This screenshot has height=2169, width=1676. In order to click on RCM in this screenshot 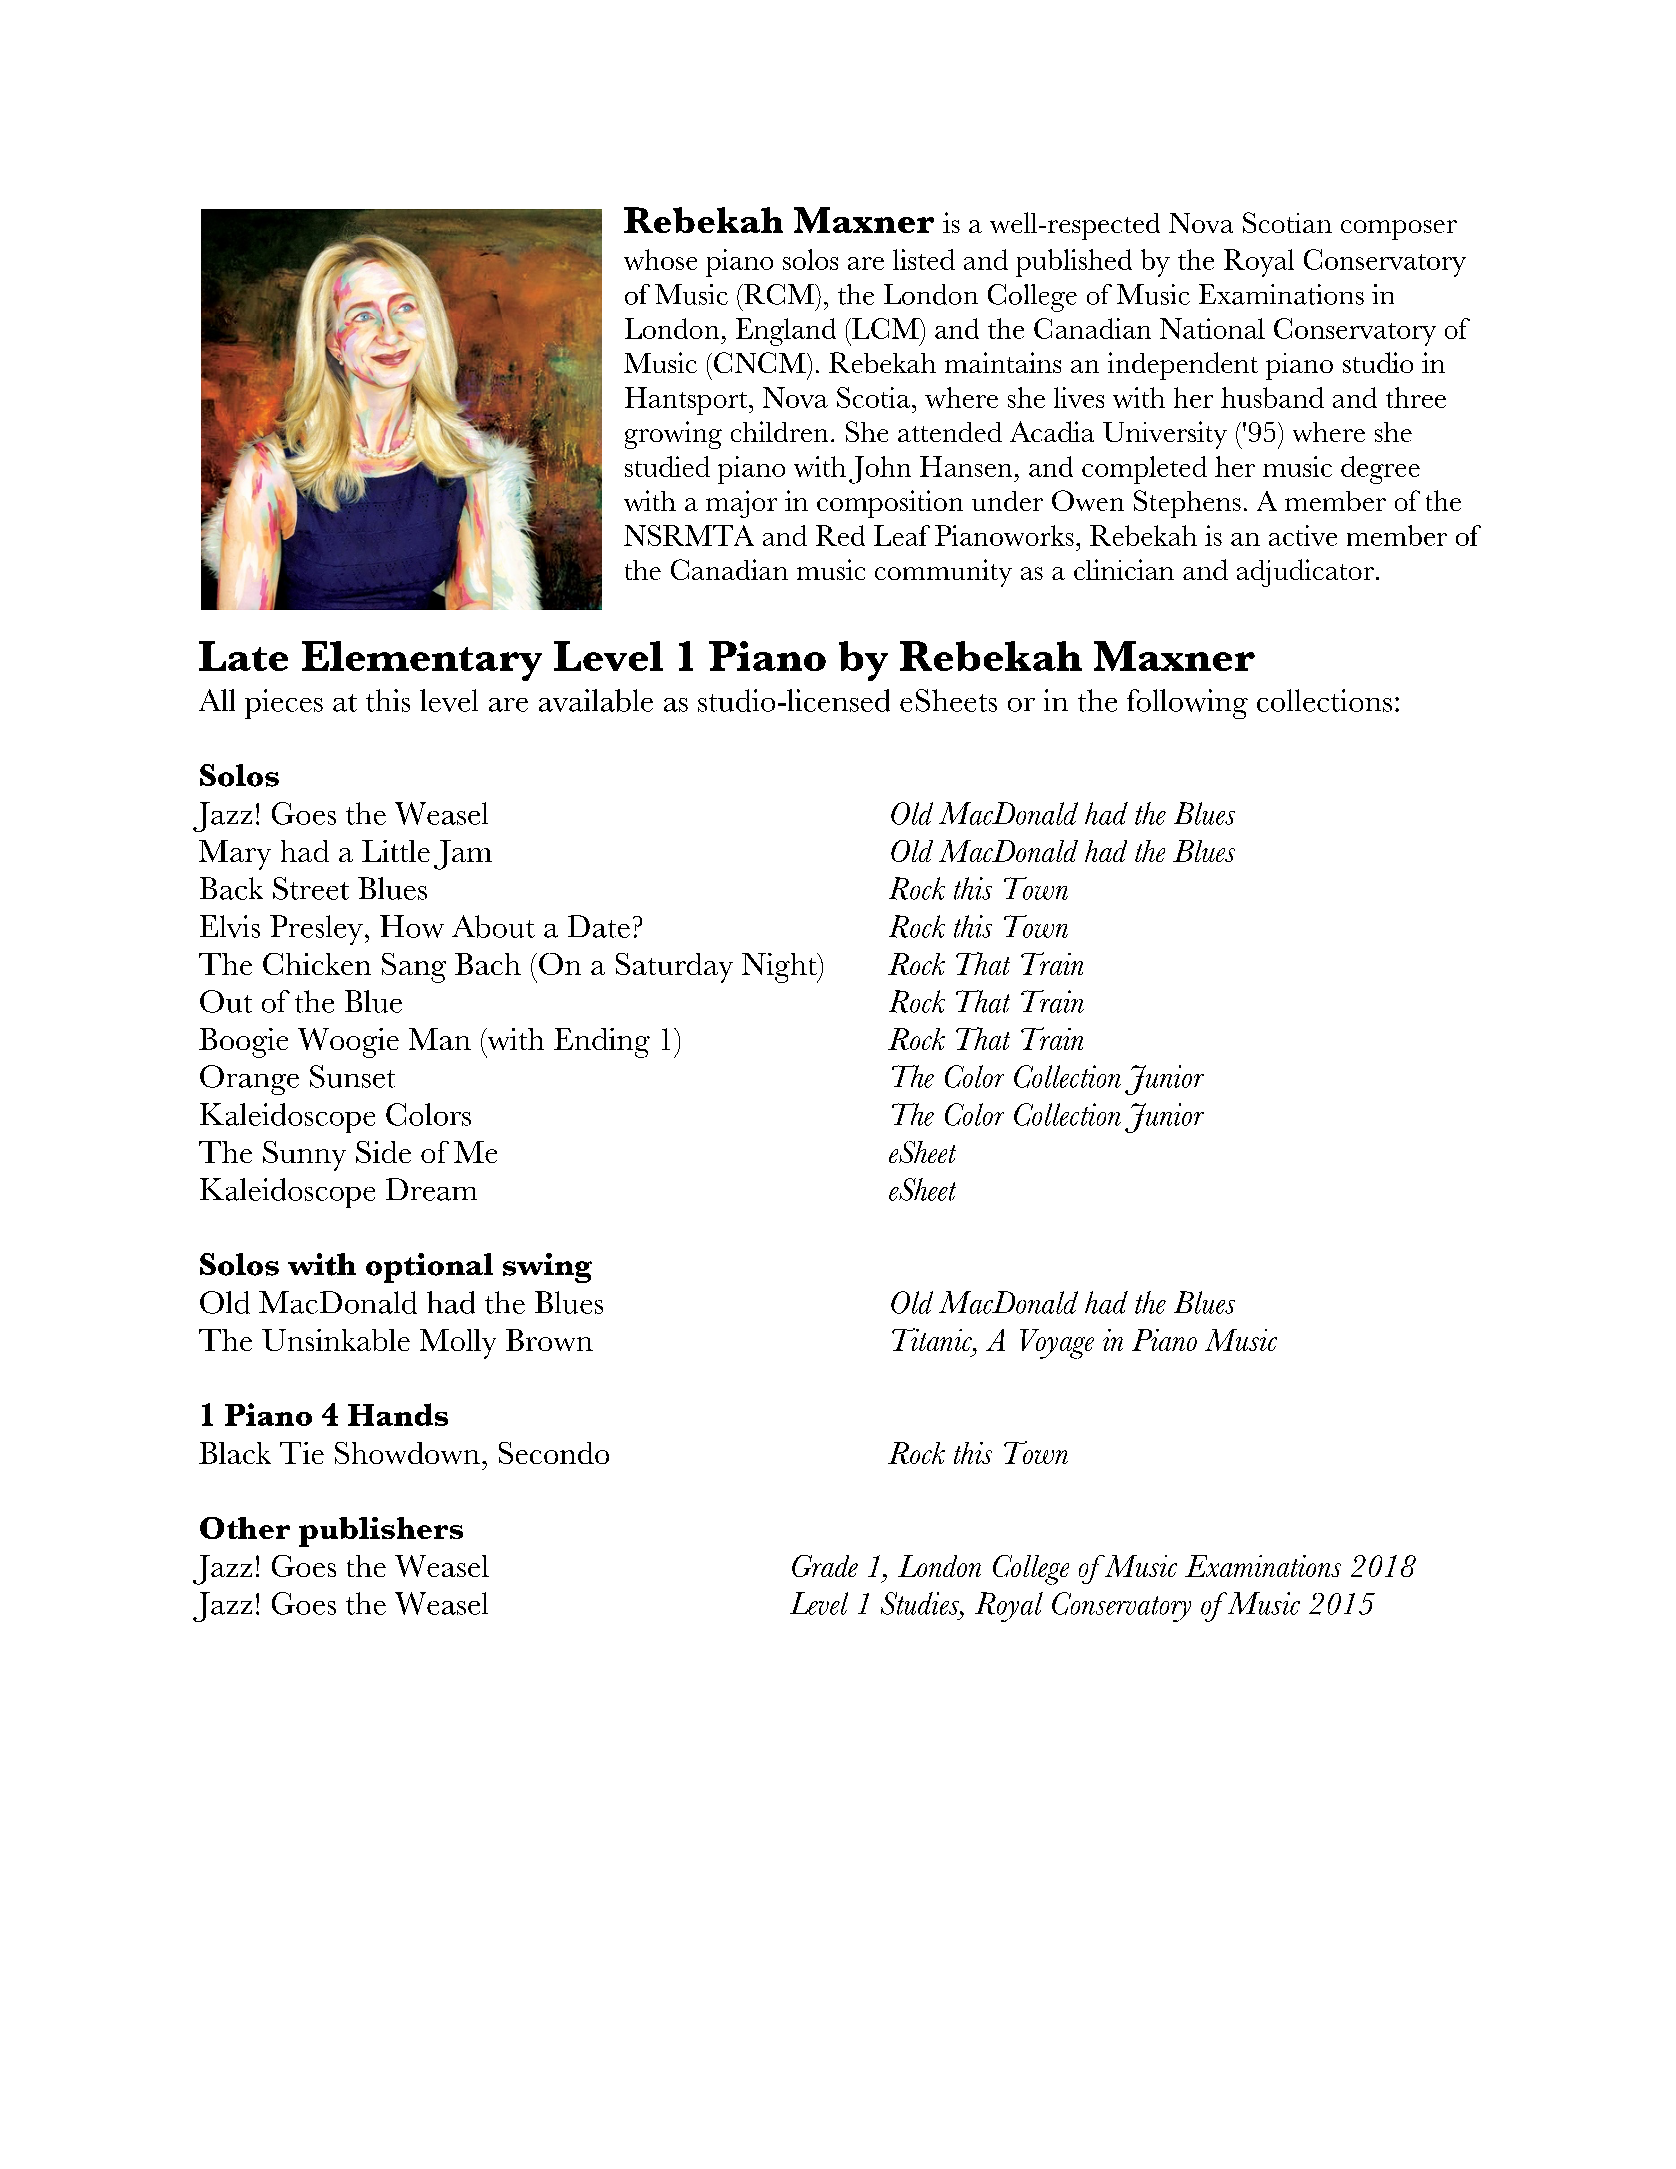, I will do `click(779, 294)`.
